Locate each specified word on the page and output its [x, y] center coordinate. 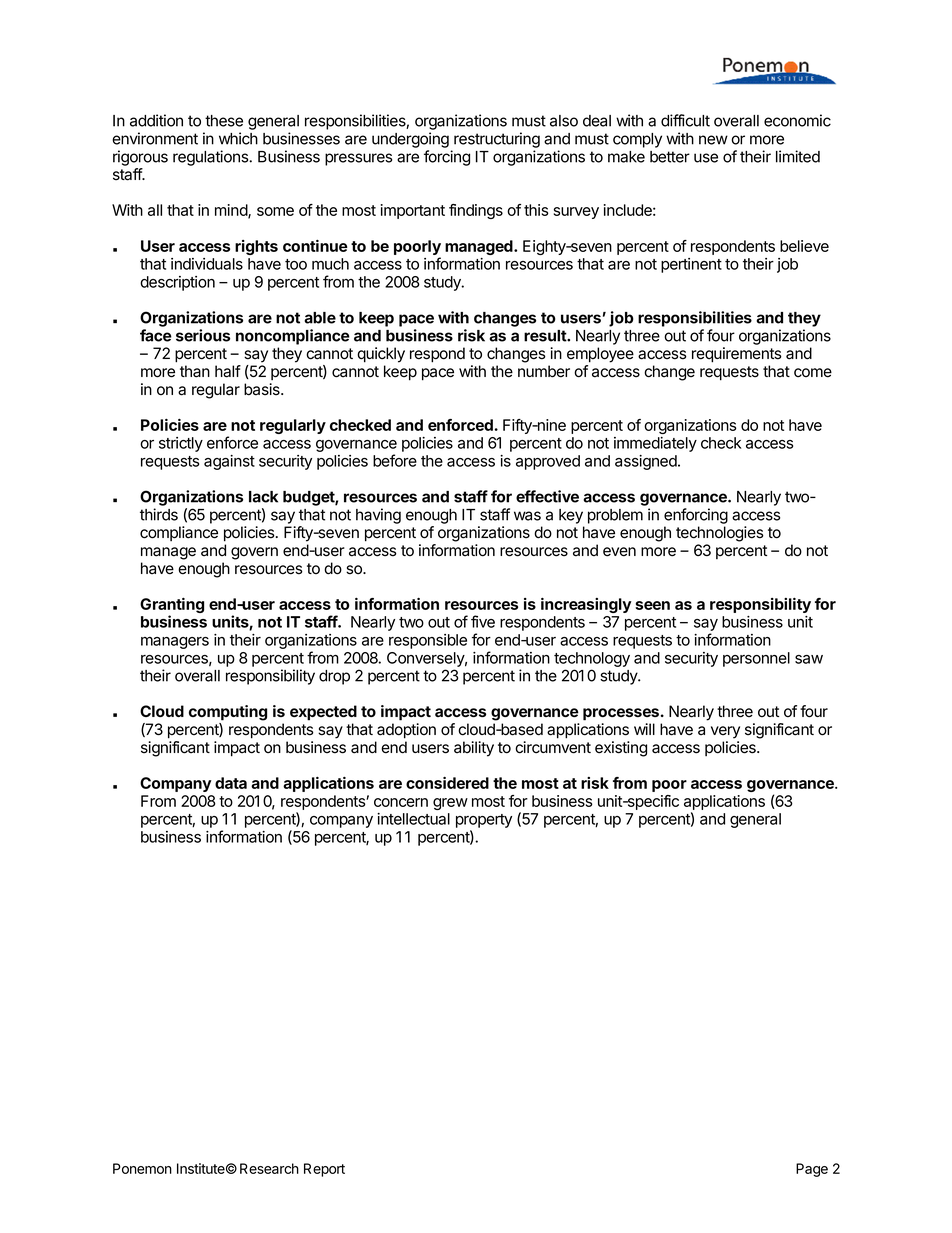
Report [324, 1170]
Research [269, 1168]
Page [812, 1170]
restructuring [497, 140]
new [713, 140]
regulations [211, 158]
